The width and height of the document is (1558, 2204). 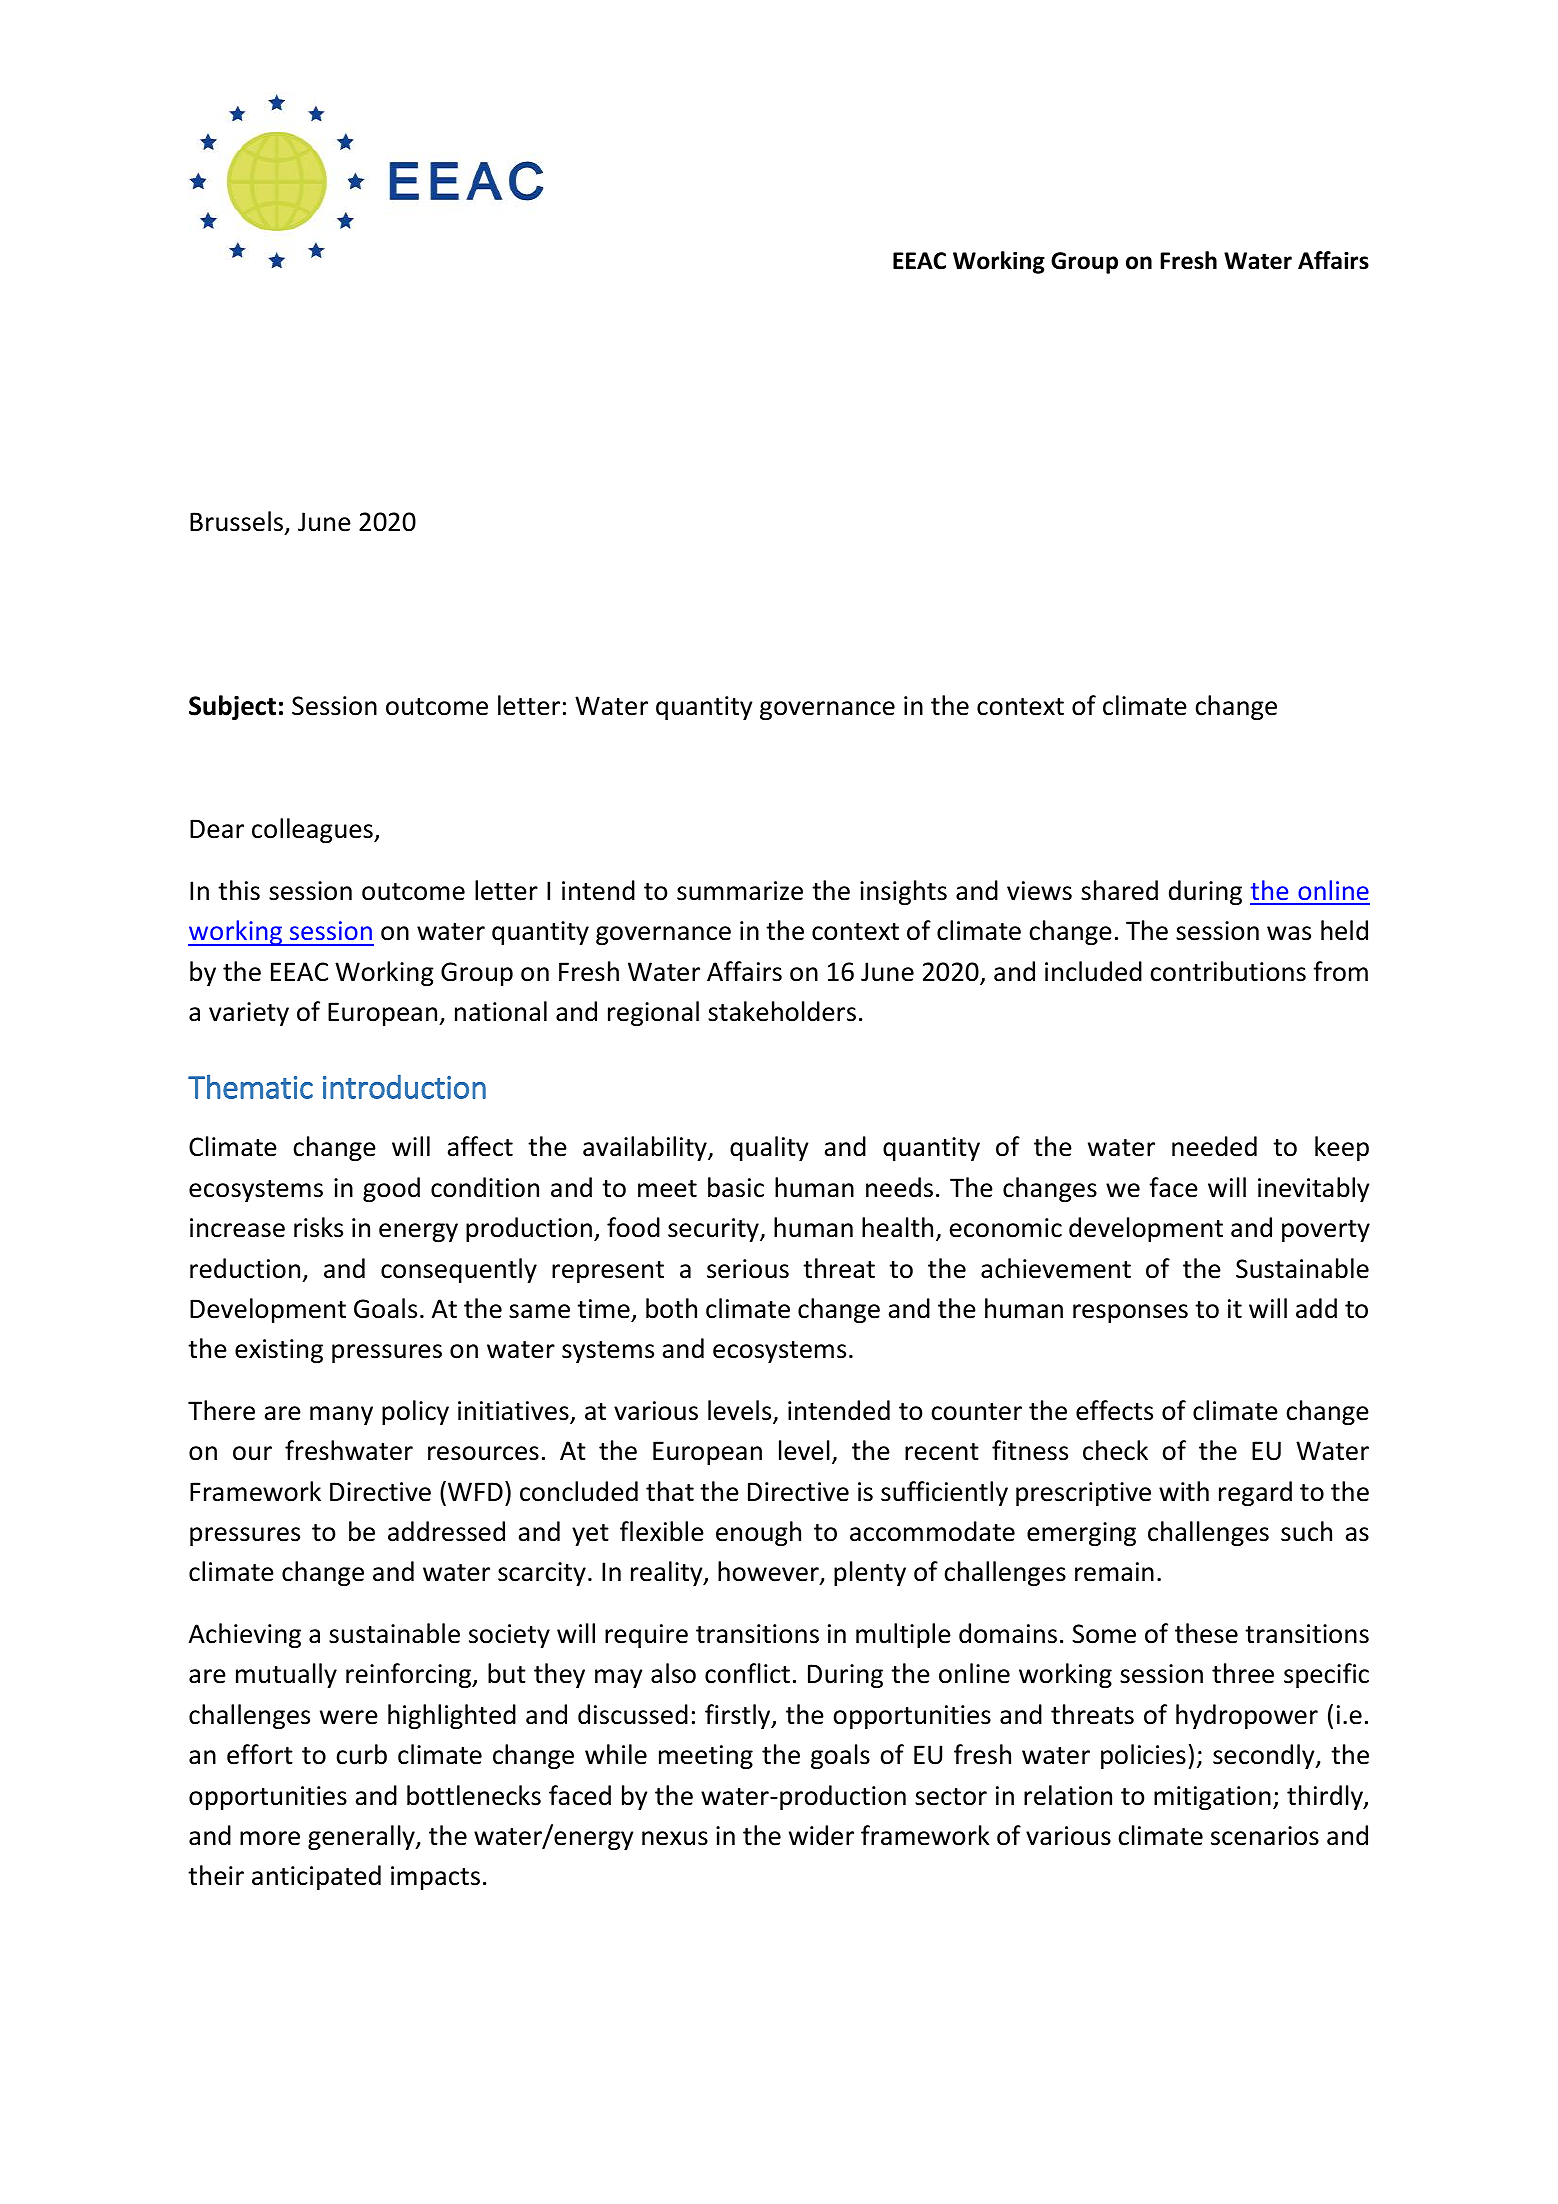 What do you see at coordinates (740, 891) in the document?
I see `summarize` at bounding box center [740, 891].
